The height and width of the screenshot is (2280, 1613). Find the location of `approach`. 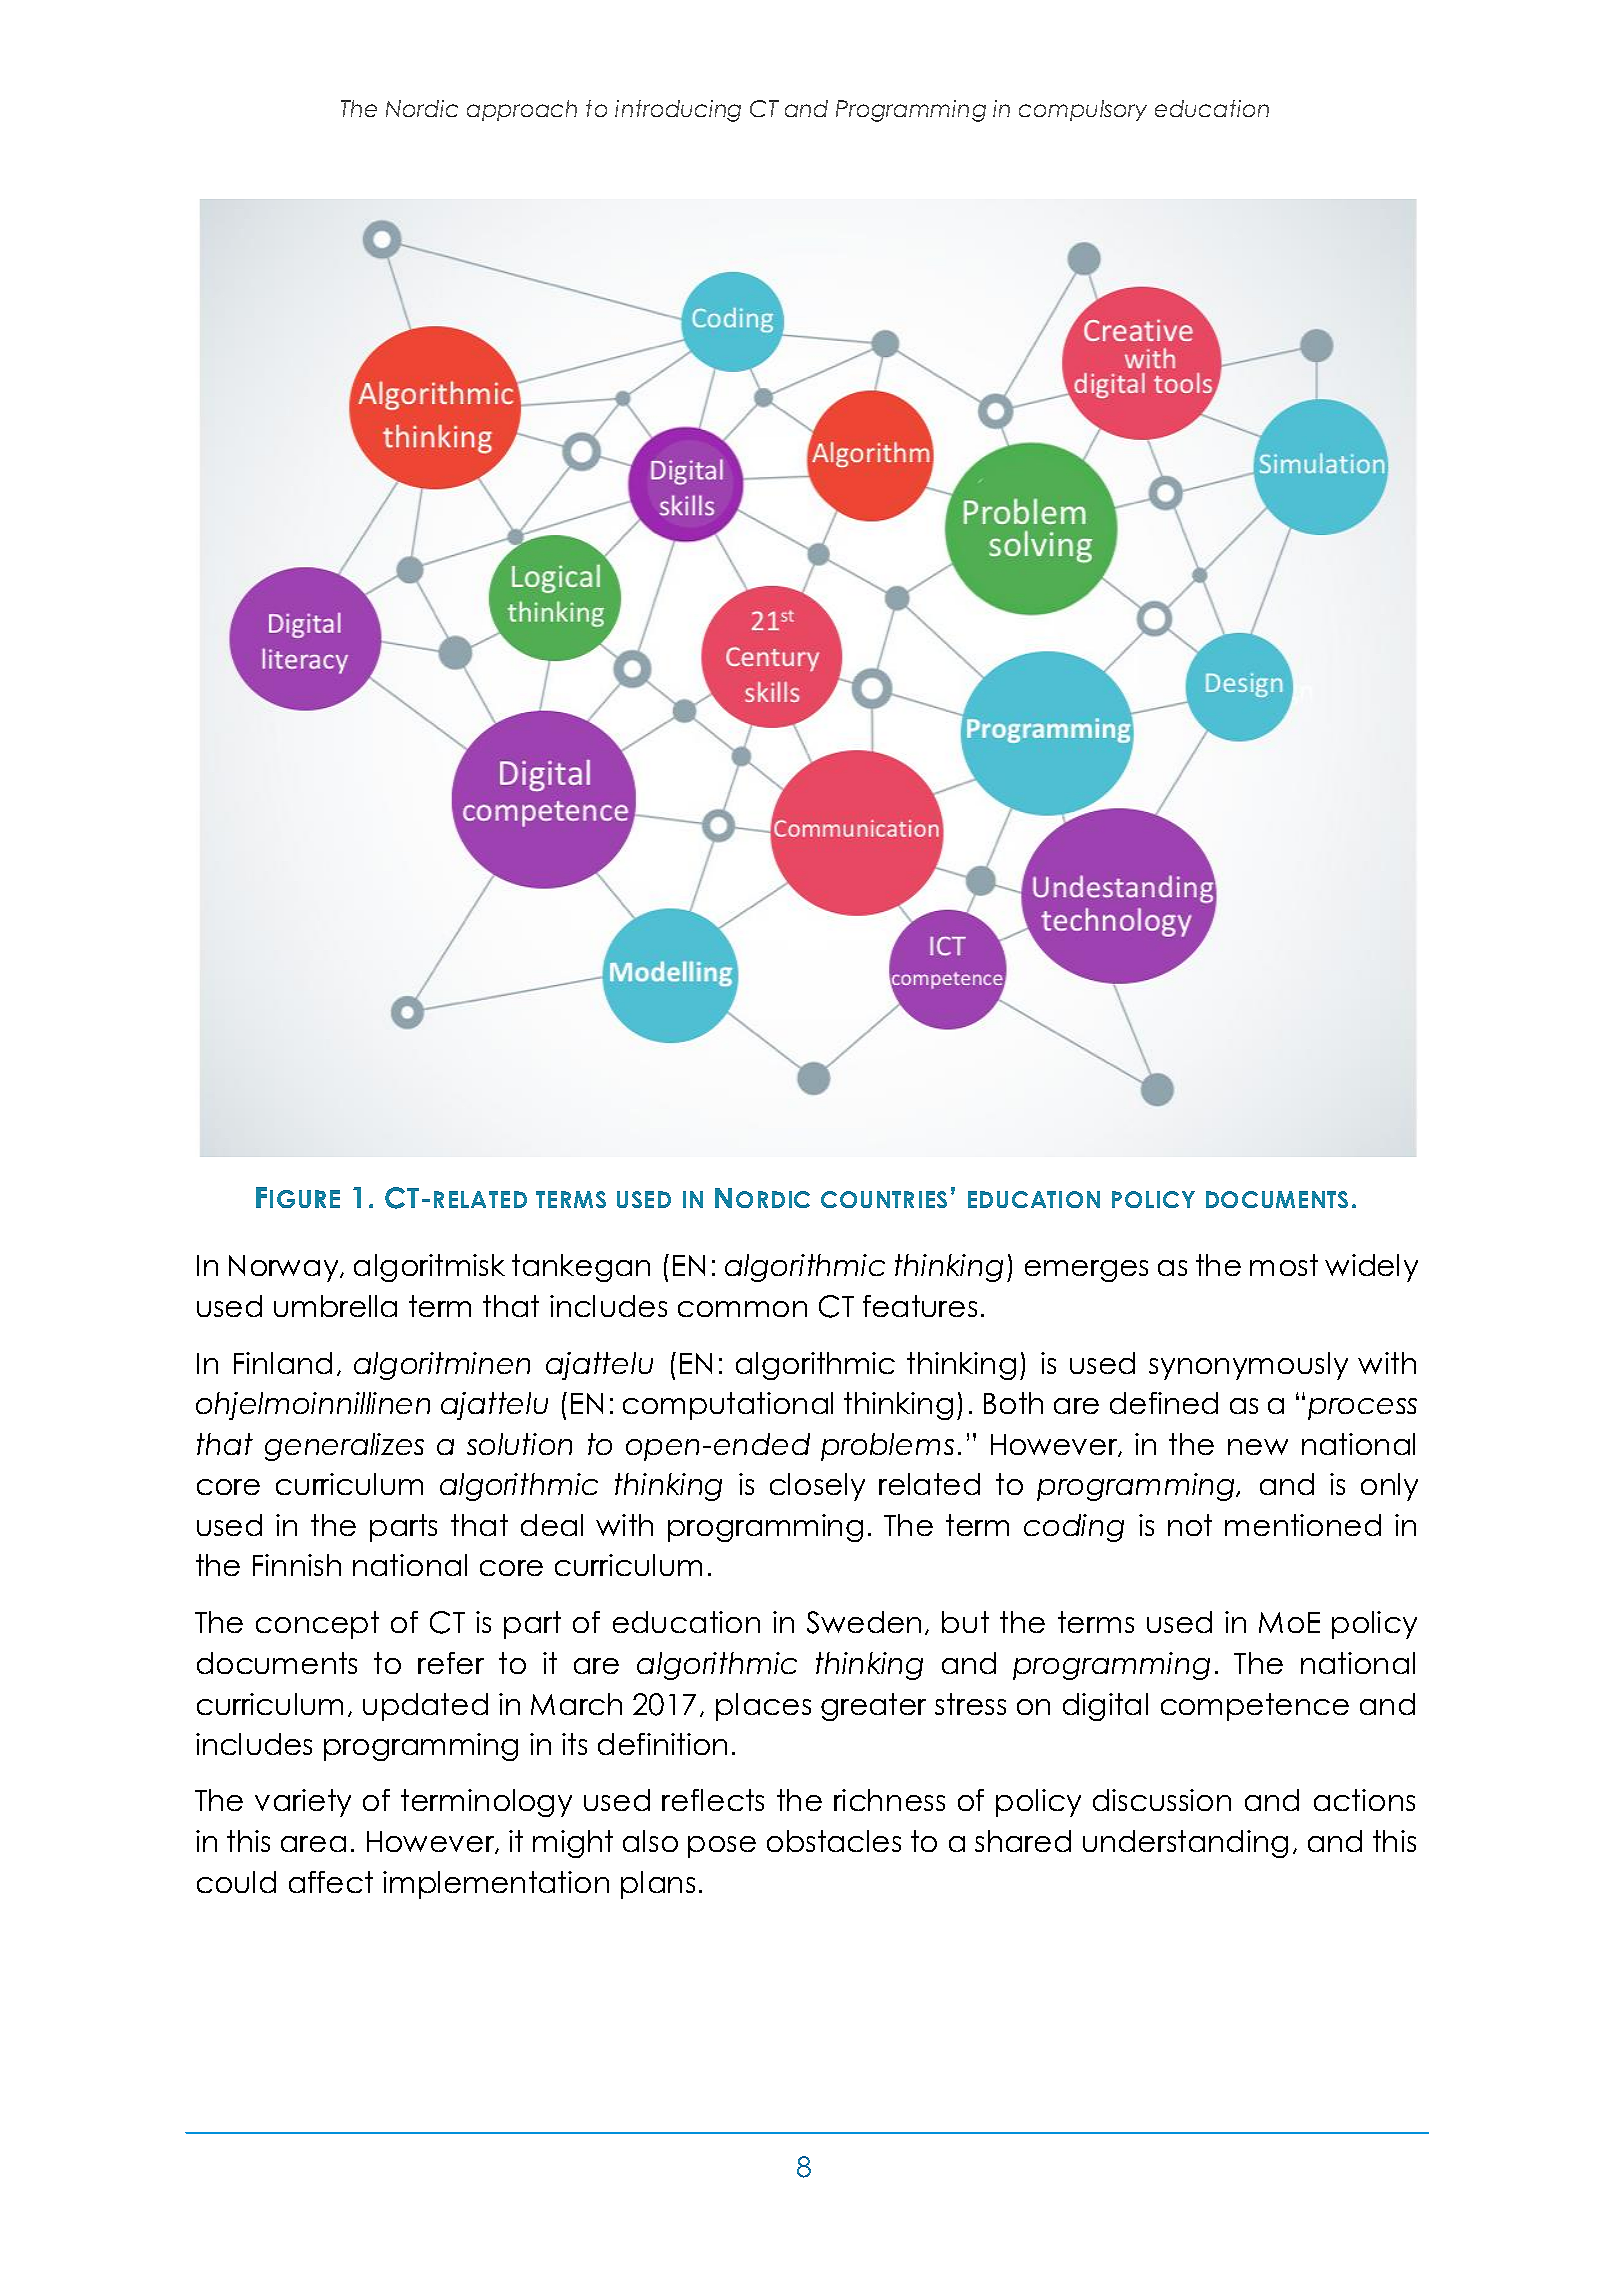

approach is located at coordinates (522, 110).
